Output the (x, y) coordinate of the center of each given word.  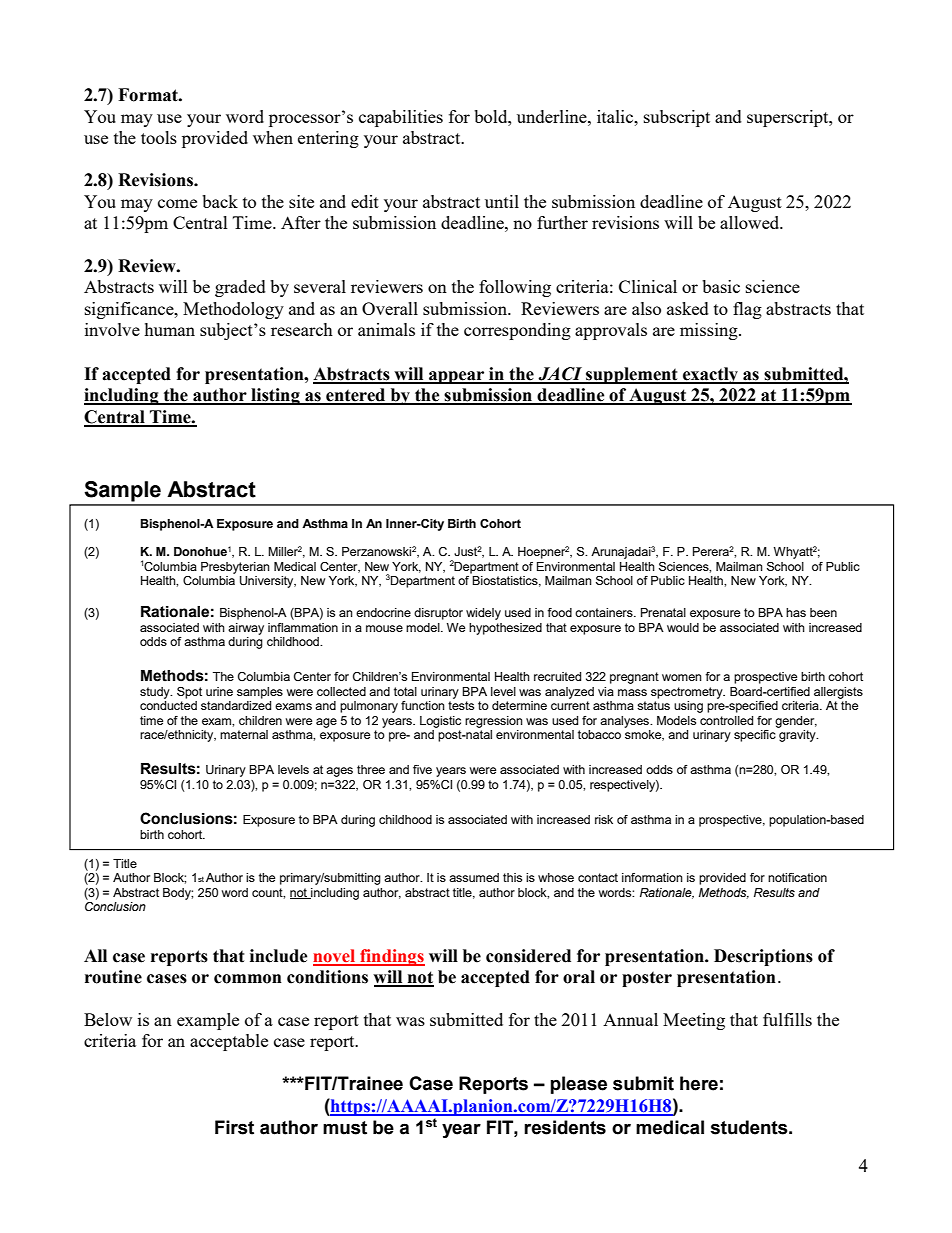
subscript (677, 118)
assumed (474, 877)
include (279, 956)
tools (159, 137)
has (796, 612)
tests (461, 705)
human (169, 329)
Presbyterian (235, 568)
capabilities (401, 118)
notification (797, 877)
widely (483, 614)
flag (747, 310)
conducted (168, 705)
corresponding (517, 331)
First (234, 1127)
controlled (726, 720)
